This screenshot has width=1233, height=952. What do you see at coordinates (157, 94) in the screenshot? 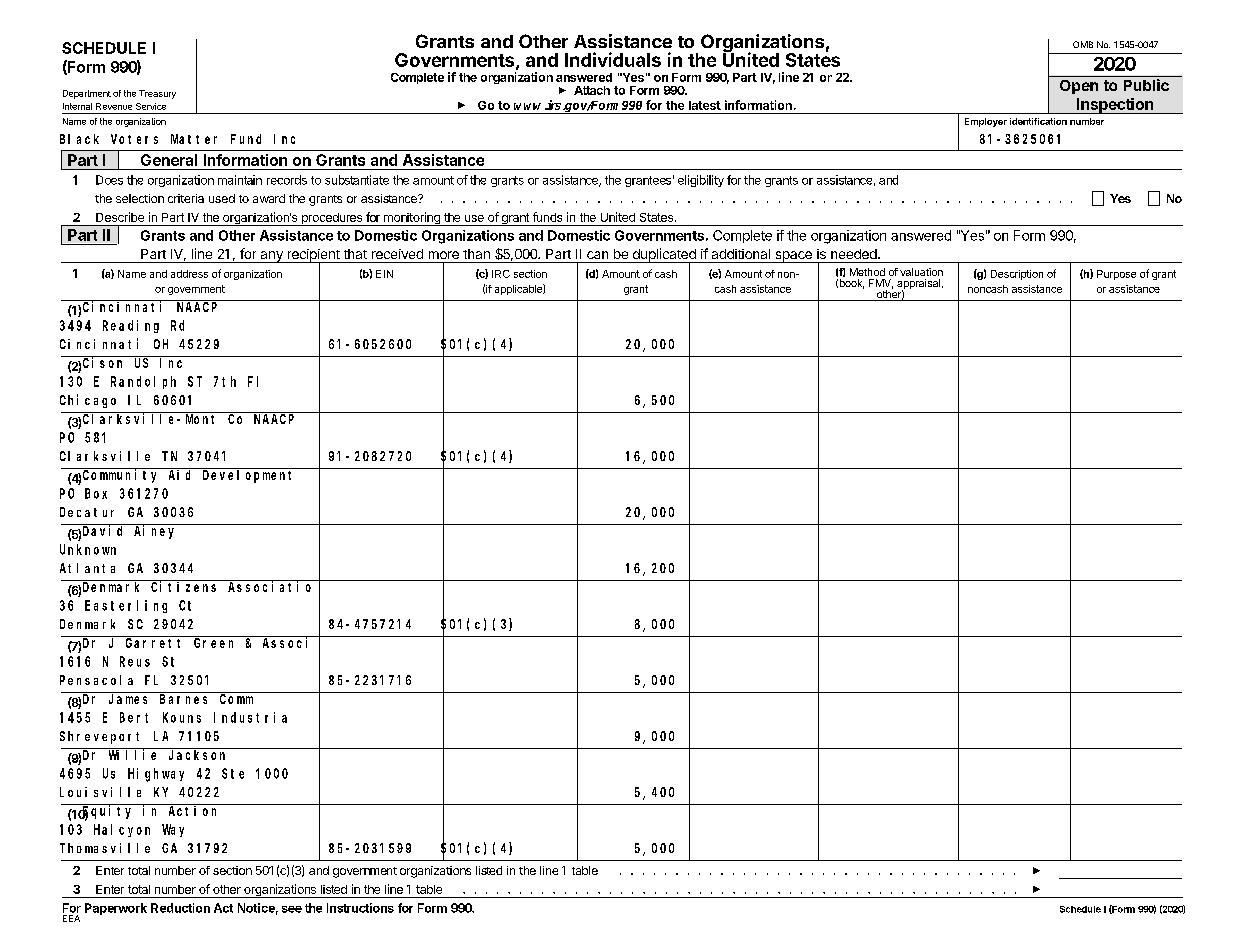
I see `Treasury` at bounding box center [157, 94].
